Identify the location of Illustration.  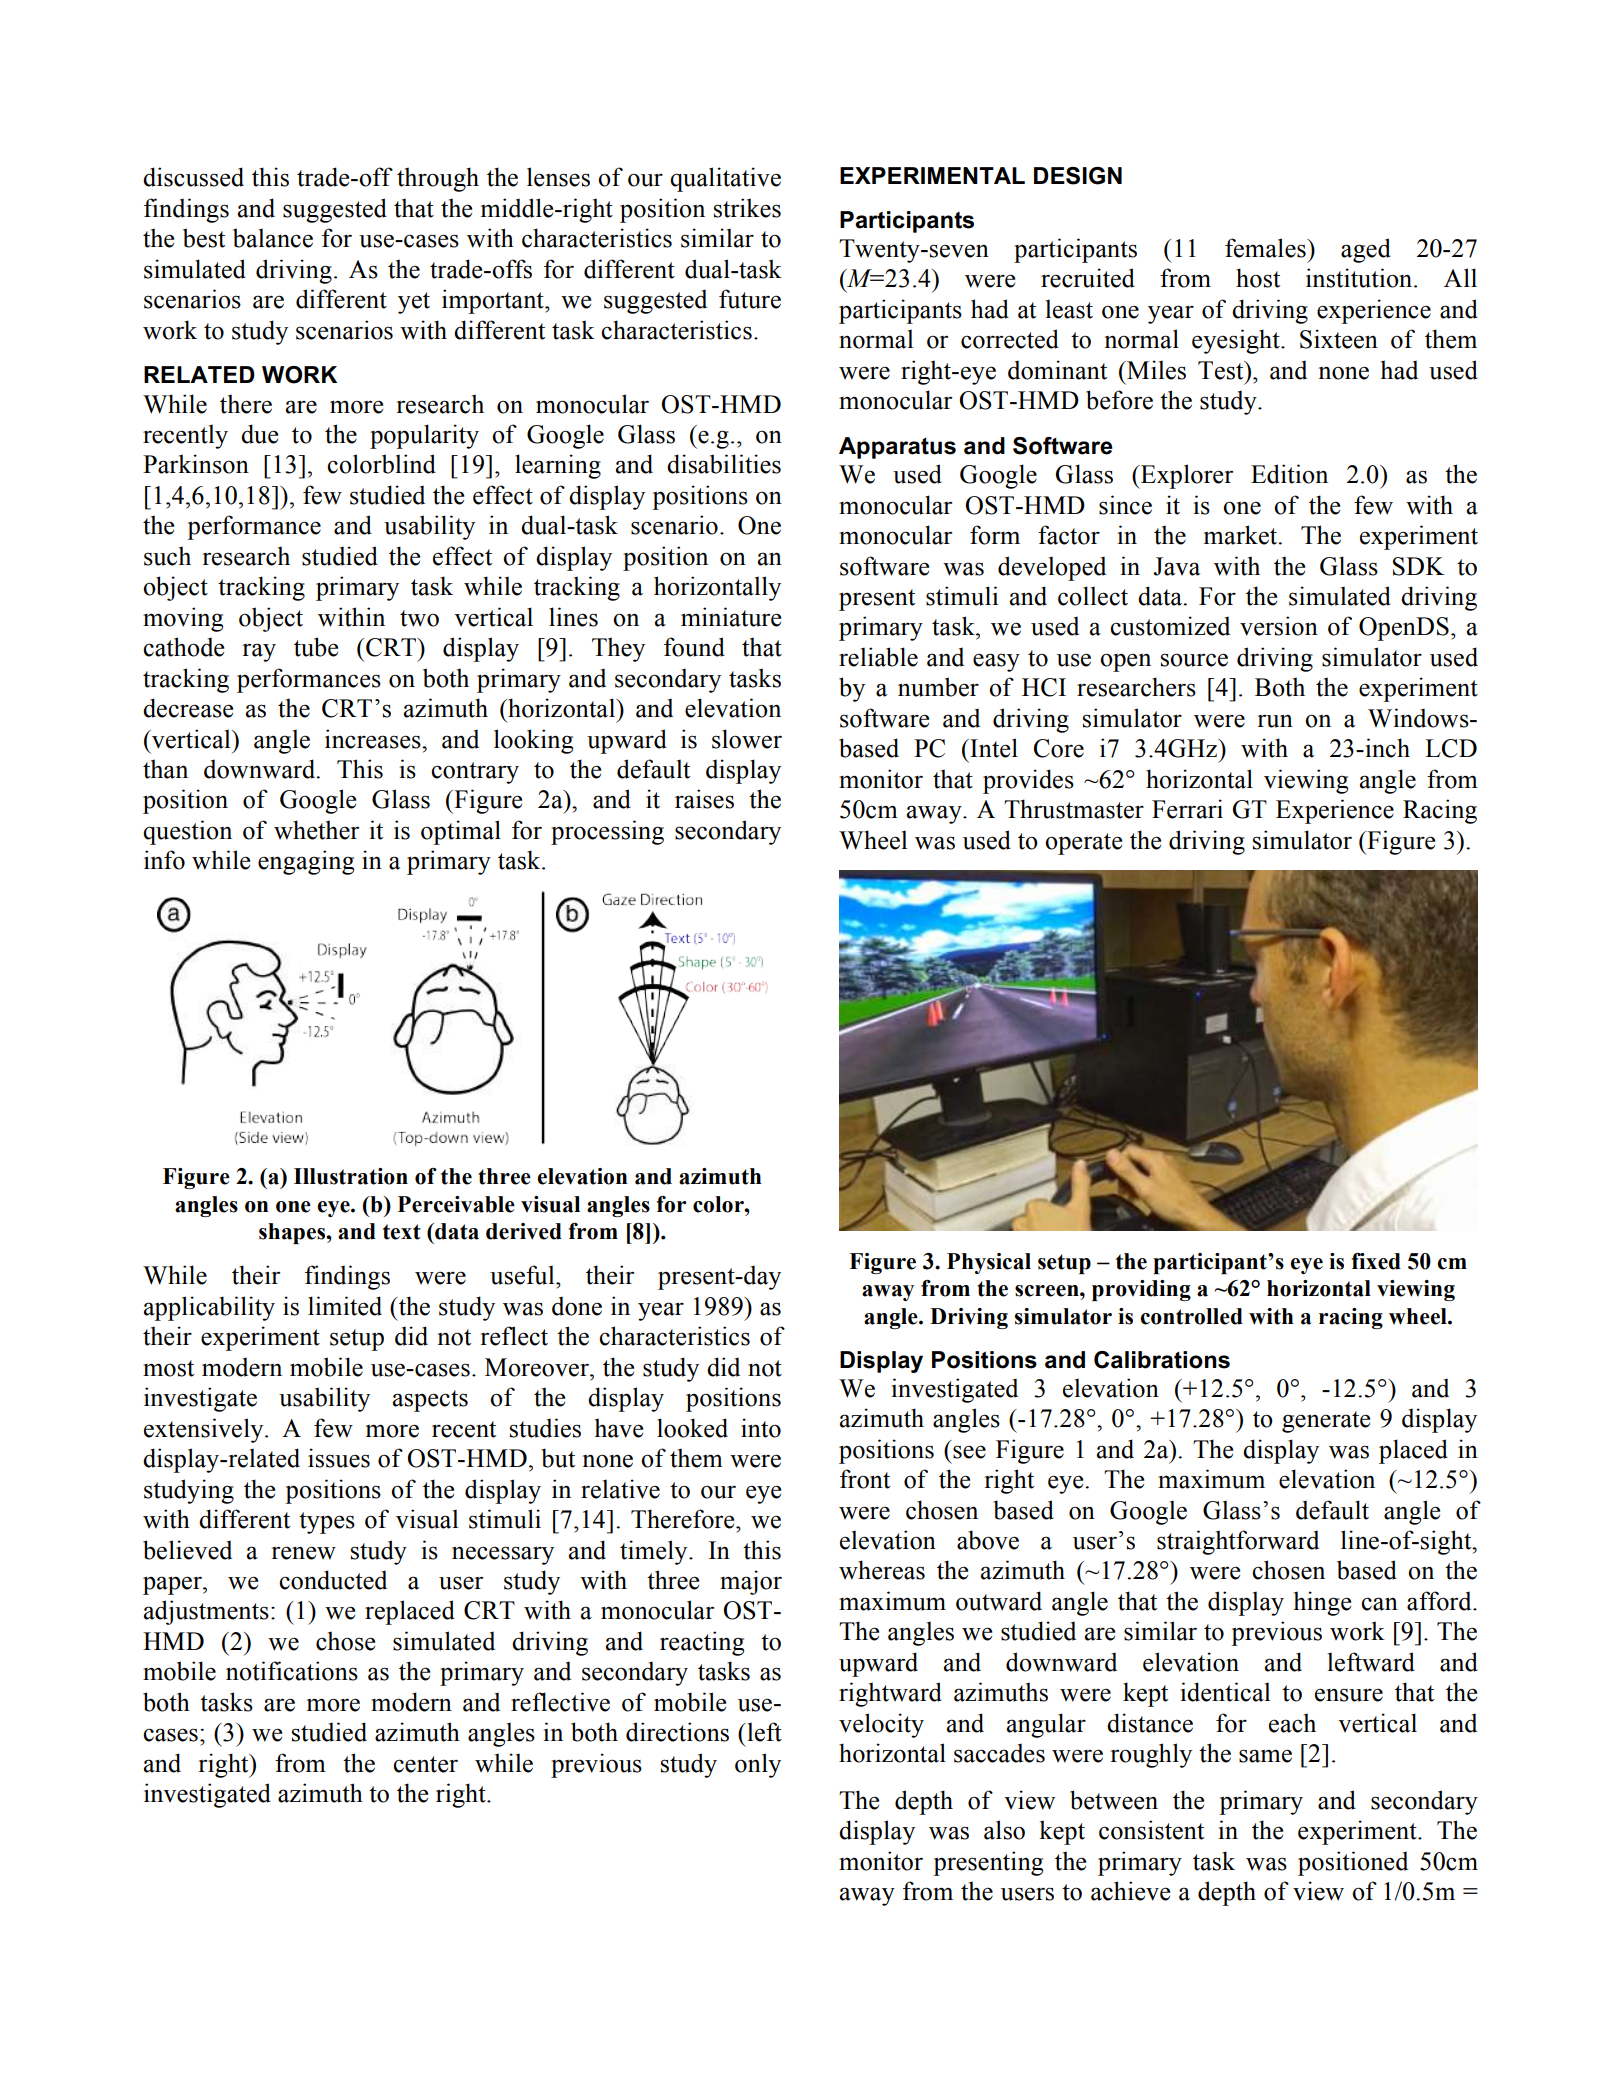
(351, 1176).
